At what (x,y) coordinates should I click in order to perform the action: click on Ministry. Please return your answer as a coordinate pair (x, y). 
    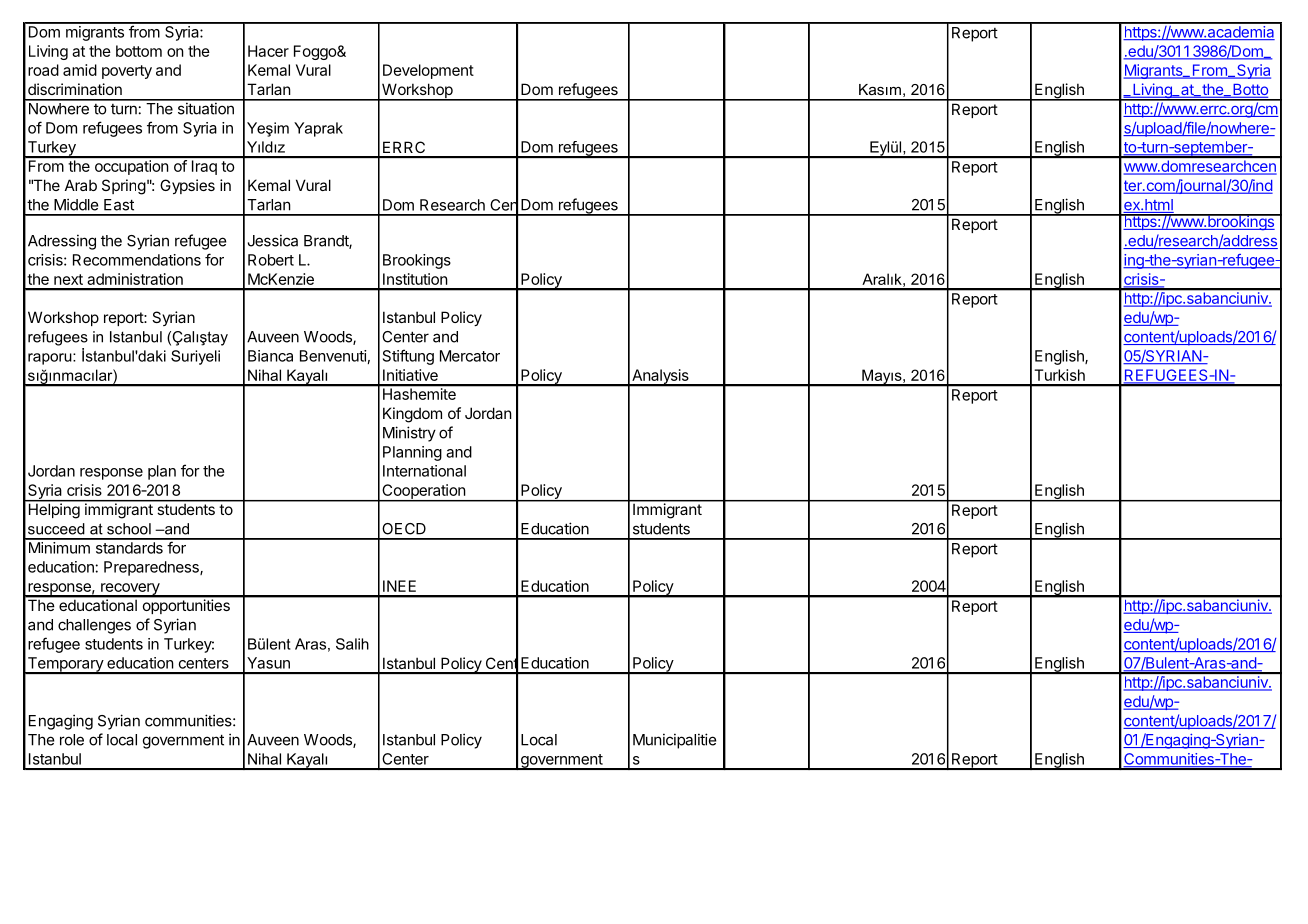
    Looking at the image, I should click on (409, 434).
